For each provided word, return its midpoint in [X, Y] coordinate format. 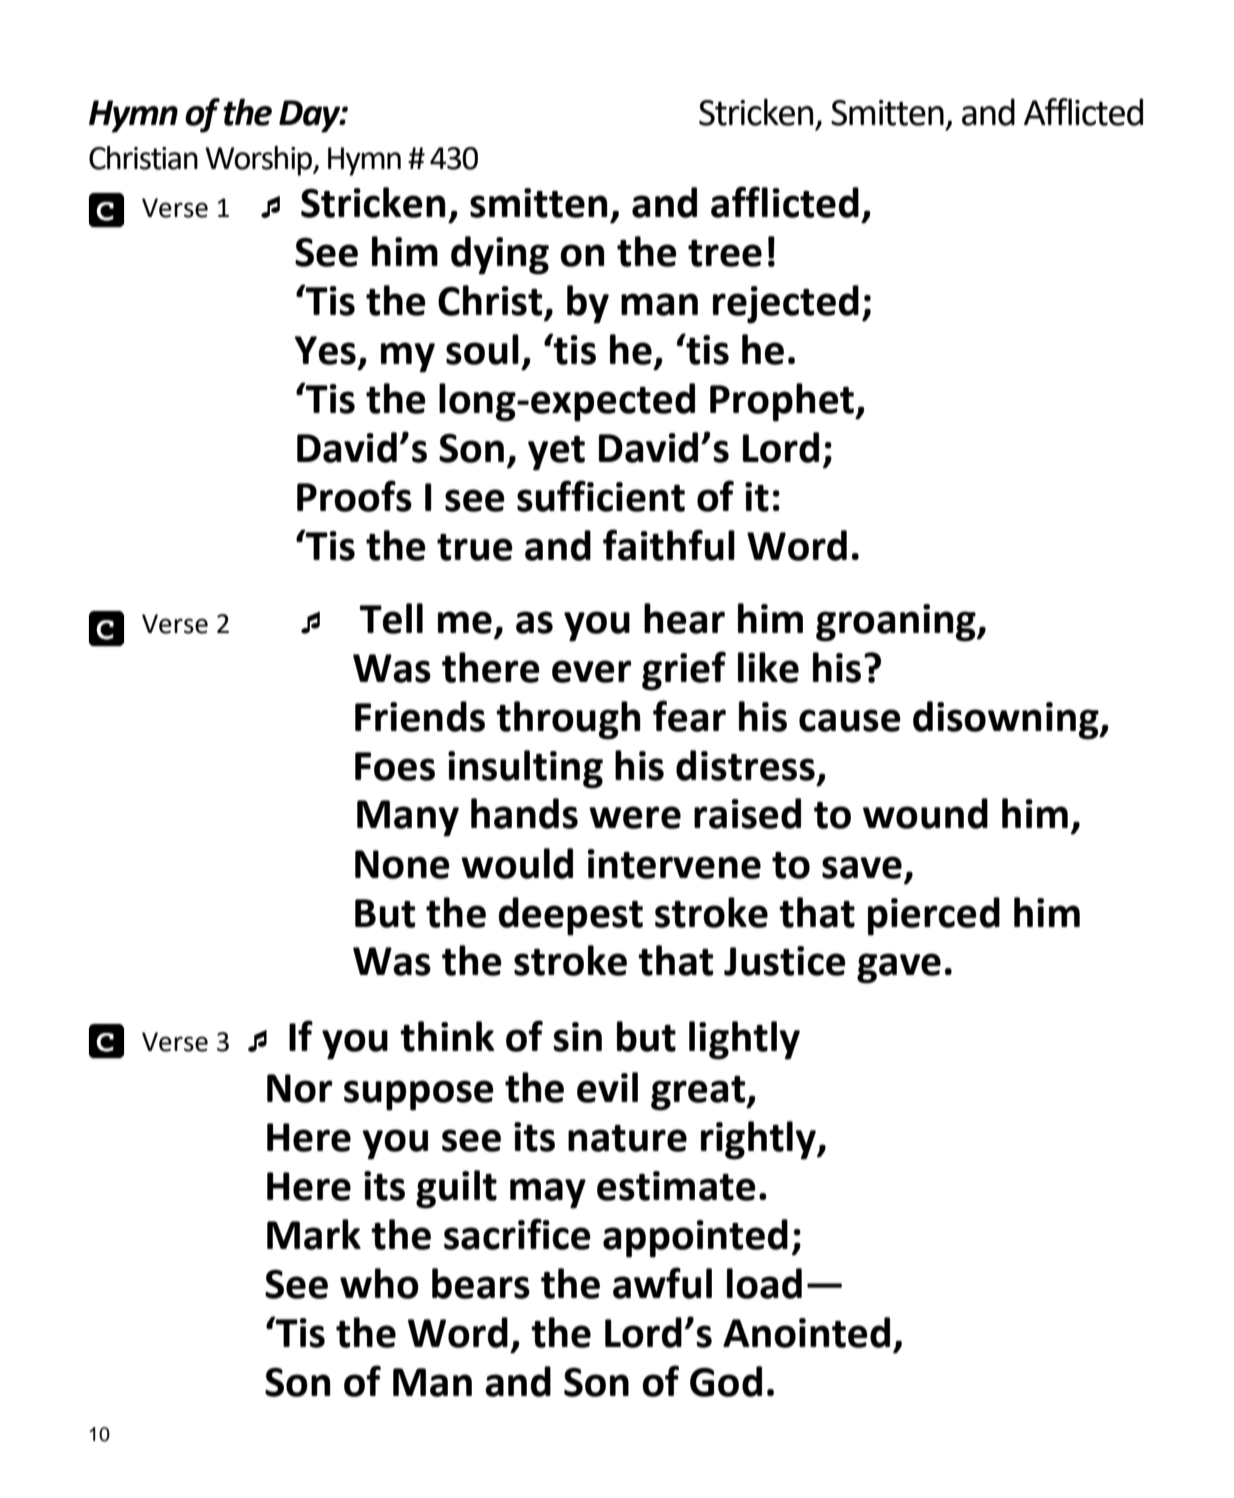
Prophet [783, 402]
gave [899, 968]
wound [925, 813]
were [635, 817]
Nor [299, 1088]
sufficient [601, 496]
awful [662, 1283]
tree [725, 253]
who [379, 1283]
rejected [786, 304]
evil [607, 1087]
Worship [260, 161]
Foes [395, 766]
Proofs [354, 496]
